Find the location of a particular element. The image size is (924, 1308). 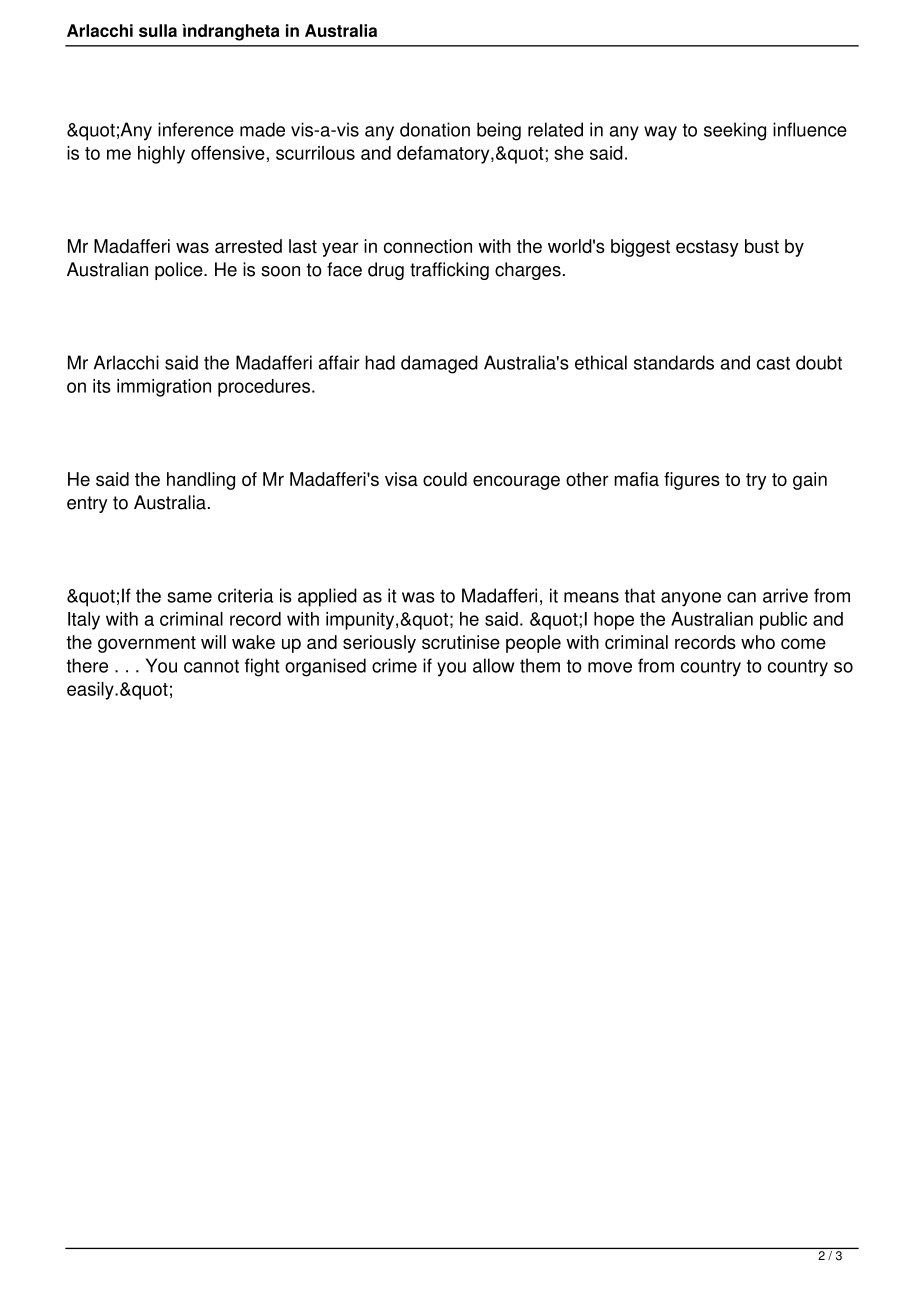

government is located at coordinates (147, 644).
